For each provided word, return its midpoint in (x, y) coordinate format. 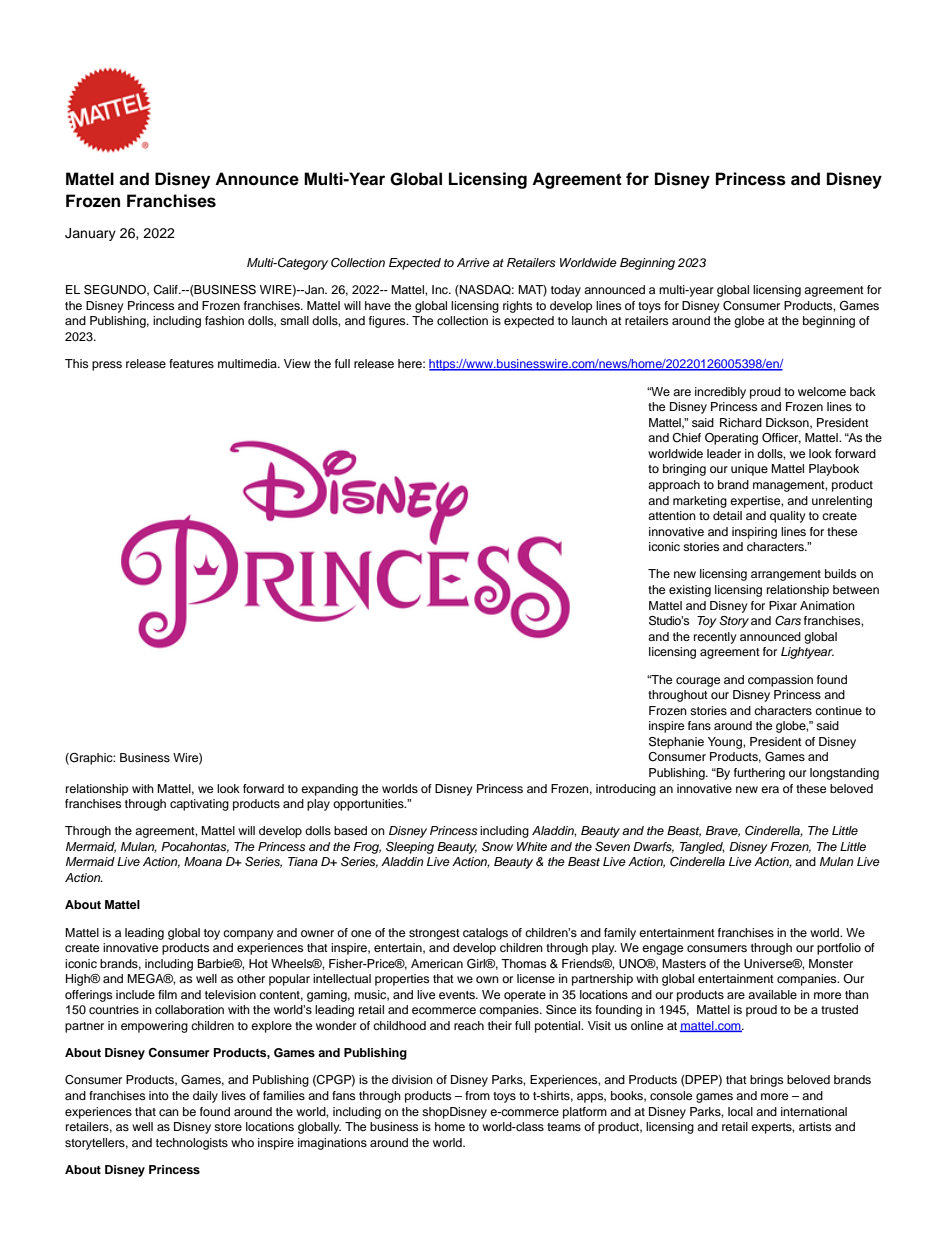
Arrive (473, 262)
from (477, 1095)
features (191, 363)
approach (674, 486)
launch (589, 320)
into (159, 1095)
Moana (203, 861)
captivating (199, 805)
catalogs (485, 934)
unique (749, 470)
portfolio (839, 949)
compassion (780, 681)
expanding (329, 790)
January (90, 234)
